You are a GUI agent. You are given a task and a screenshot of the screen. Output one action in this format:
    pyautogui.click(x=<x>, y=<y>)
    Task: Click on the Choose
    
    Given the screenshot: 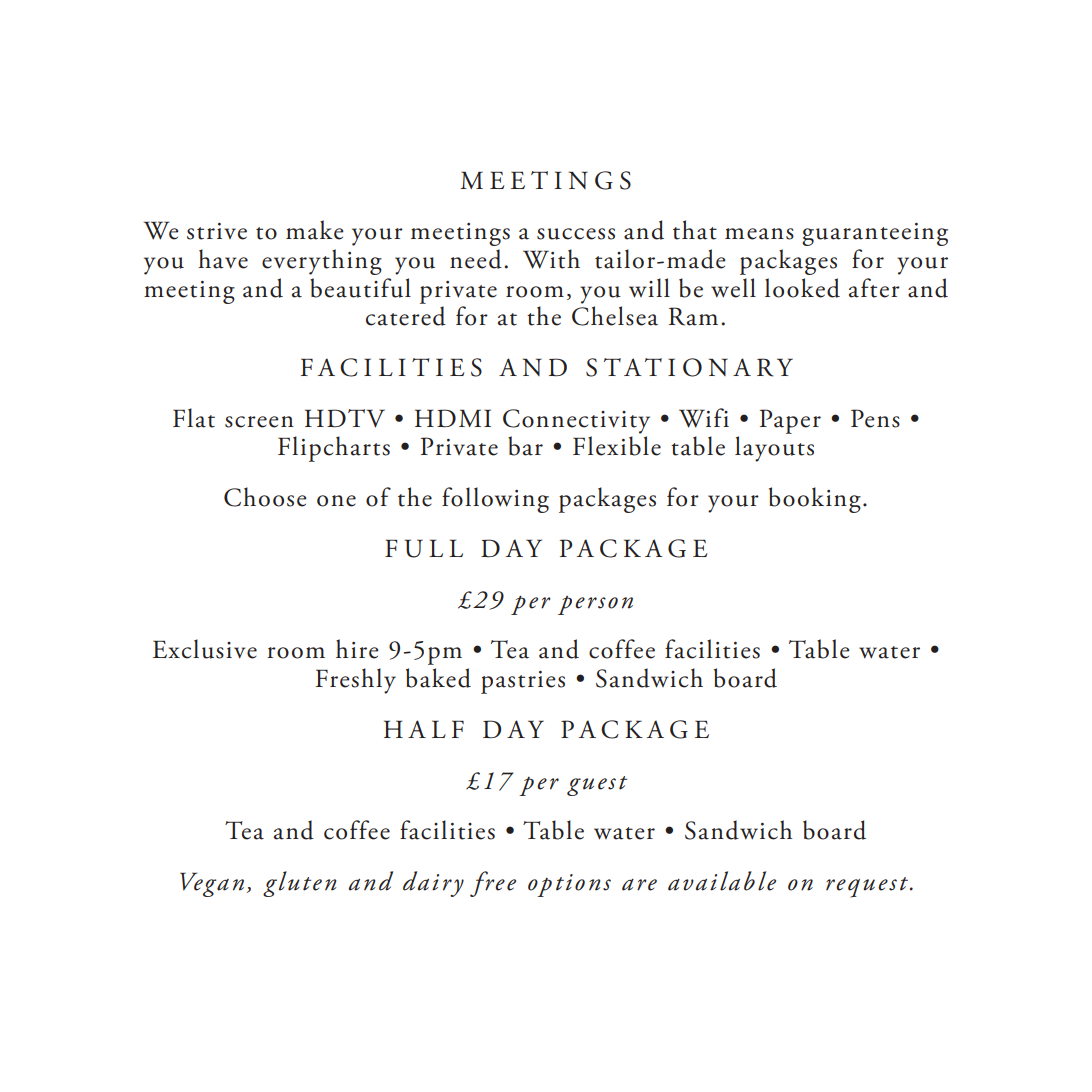 What is the action you would take?
    pyautogui.click(x=265, y=497)
